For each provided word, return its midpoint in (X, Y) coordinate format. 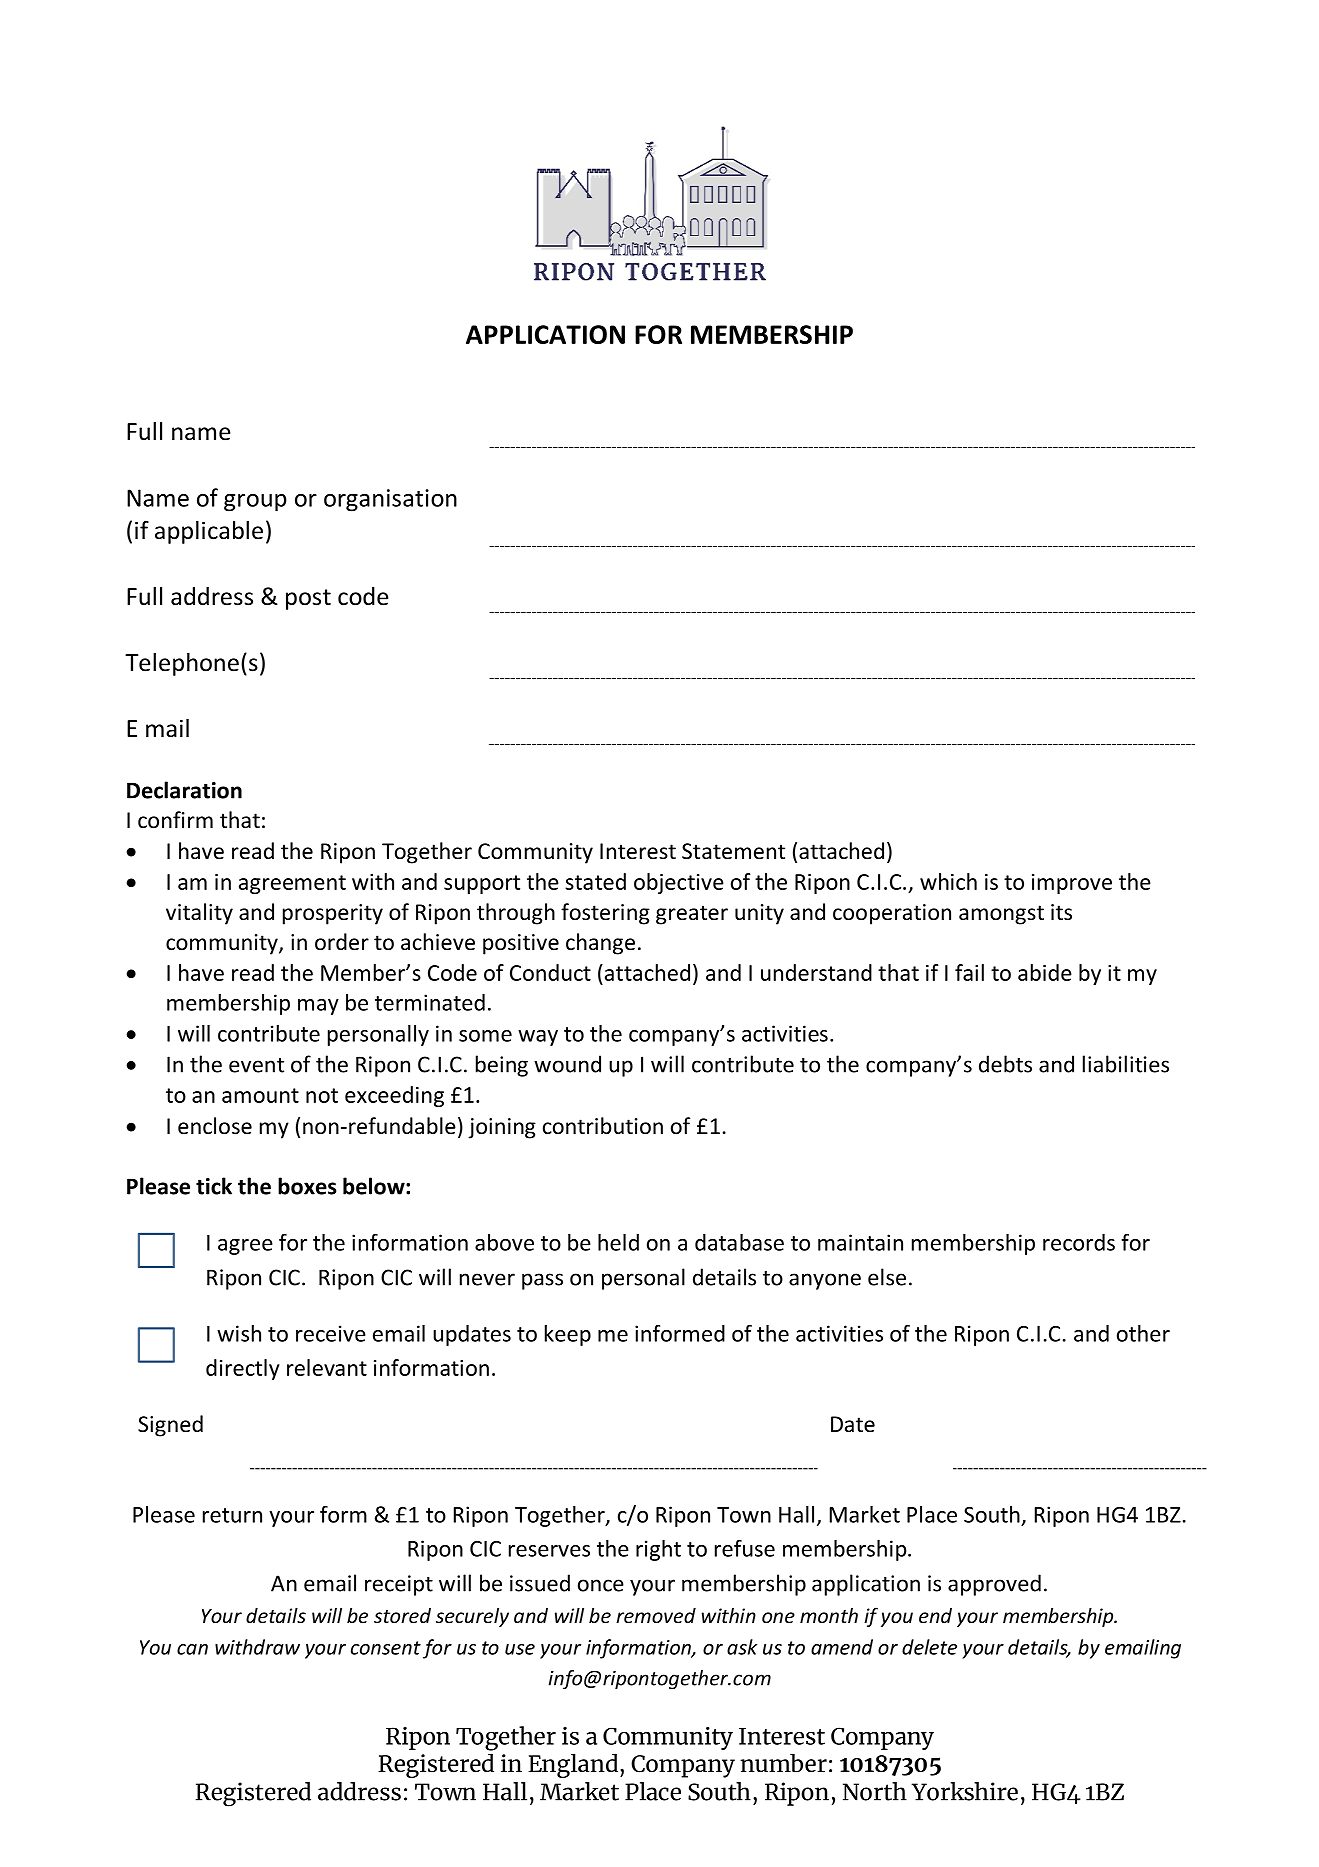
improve (1072, 884)
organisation (390, 500)
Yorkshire (964, 1791)
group (255, 503)
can (192, 1649)
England (573, 1765)
